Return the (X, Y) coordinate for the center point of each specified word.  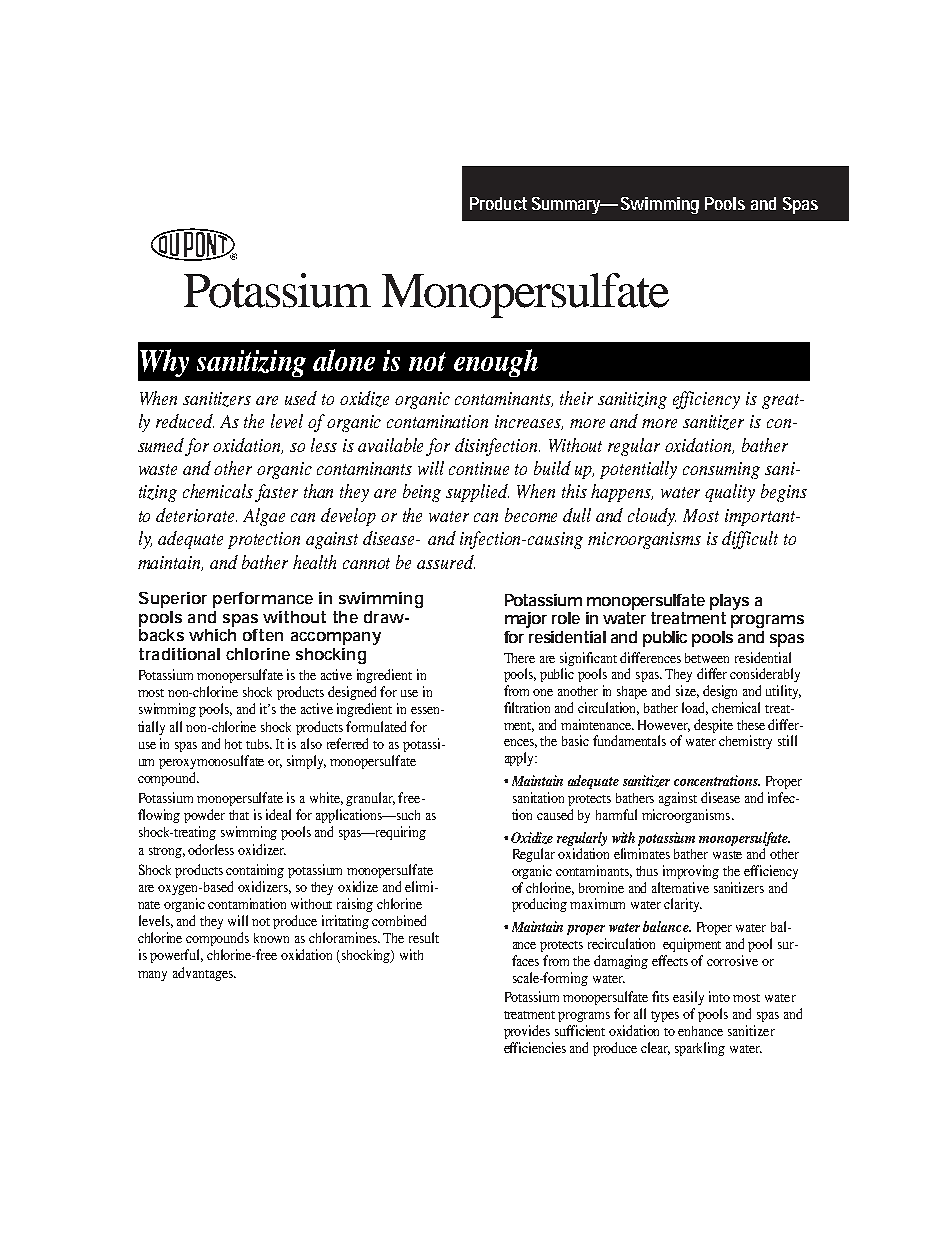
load (695, 708)
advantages (204, 974)
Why (164, 363)
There (519, 658)
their (576, 398)
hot (233, 744)
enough (496, 363)
